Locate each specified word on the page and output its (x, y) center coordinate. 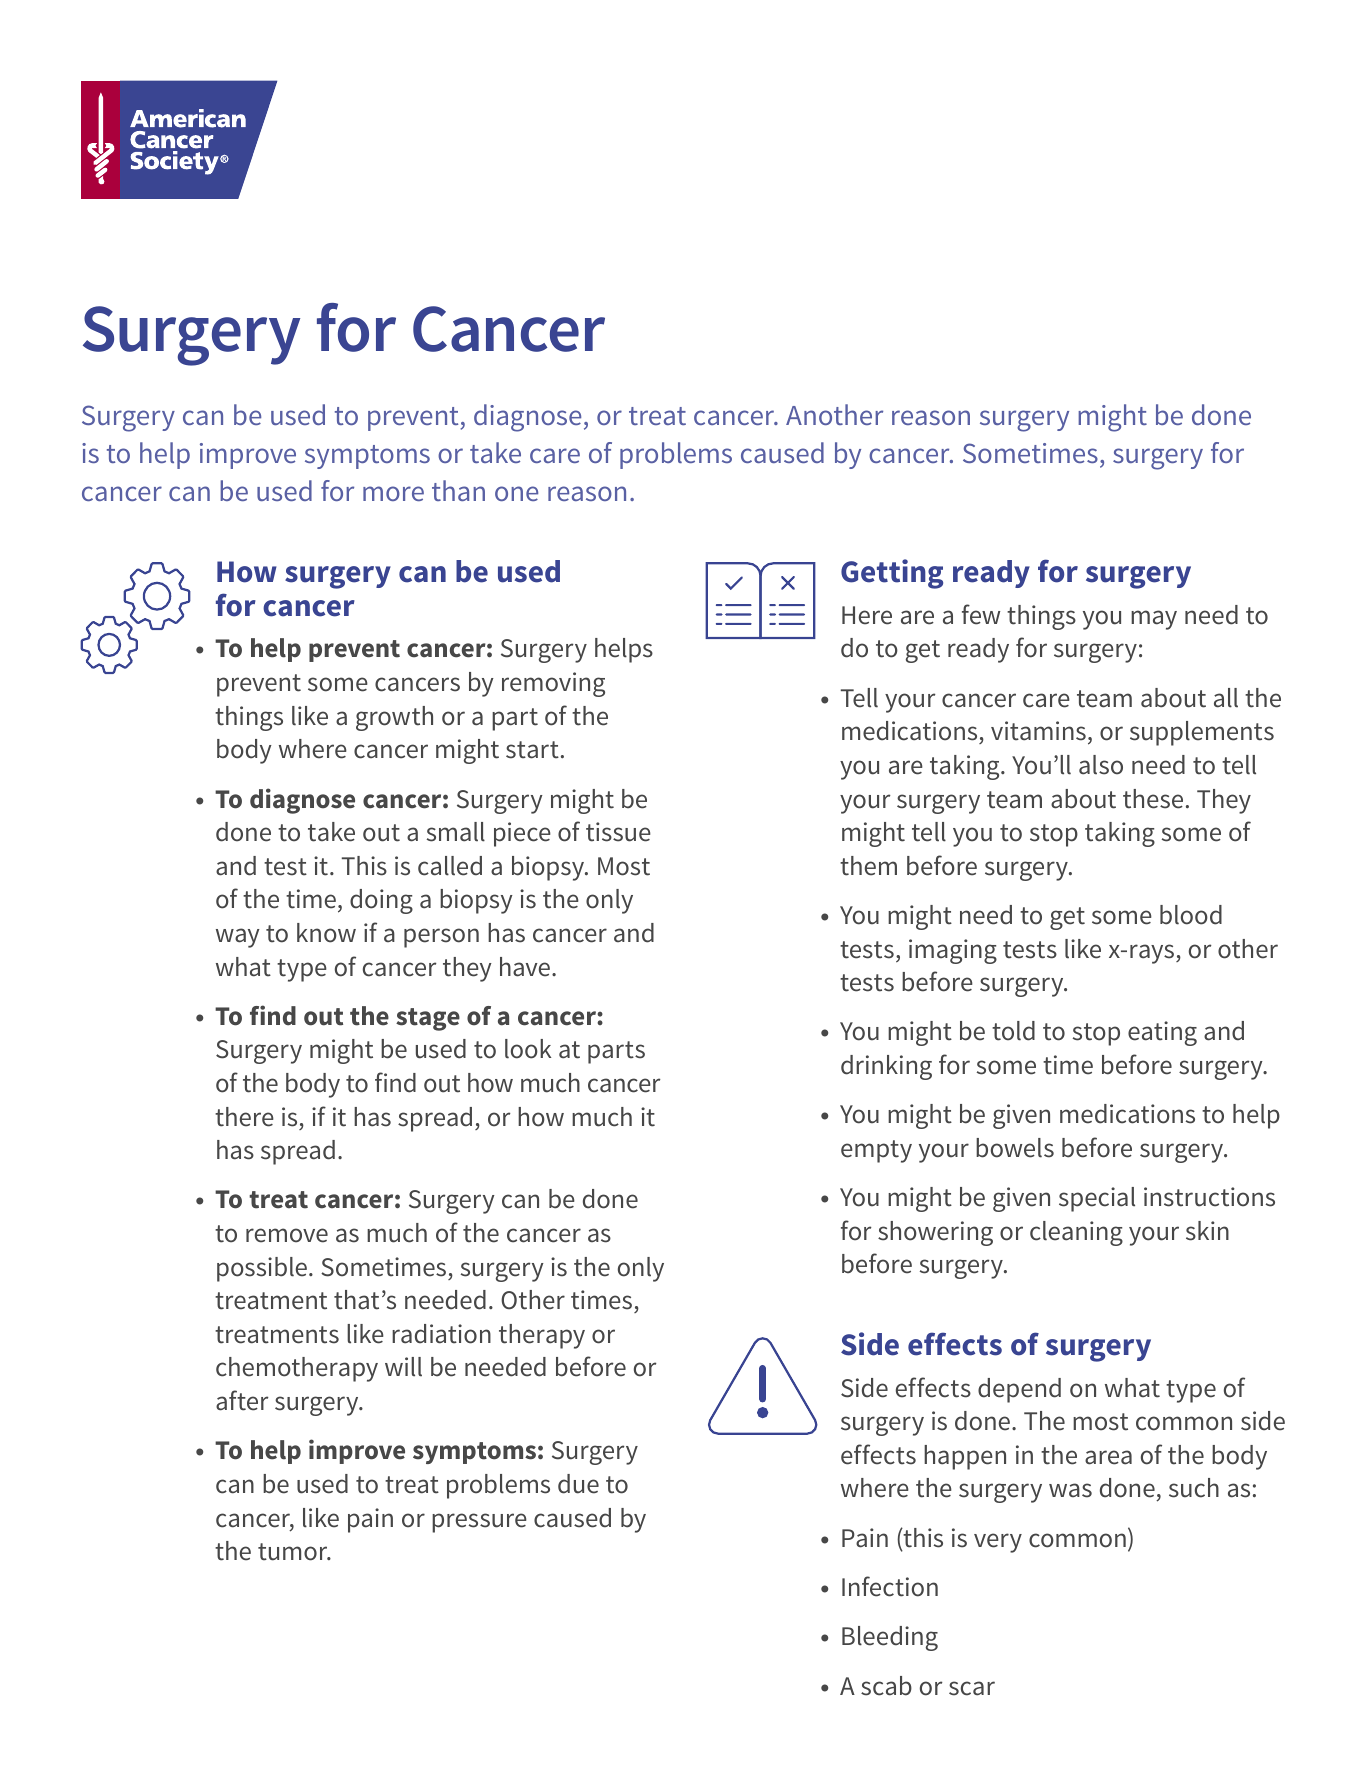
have (525, 967)
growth (394, 718)
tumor (294, 1552)
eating (1162, 1033)
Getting (892, 574)
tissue (618, 832)
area (1108, 1457)
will (403, 1367)
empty (876, 1151)
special (1097, 1199)
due (578, 1484)
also (1101, 765)
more (393, 493)
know (326, 933)
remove (287, 1235)
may (1154, 620)
